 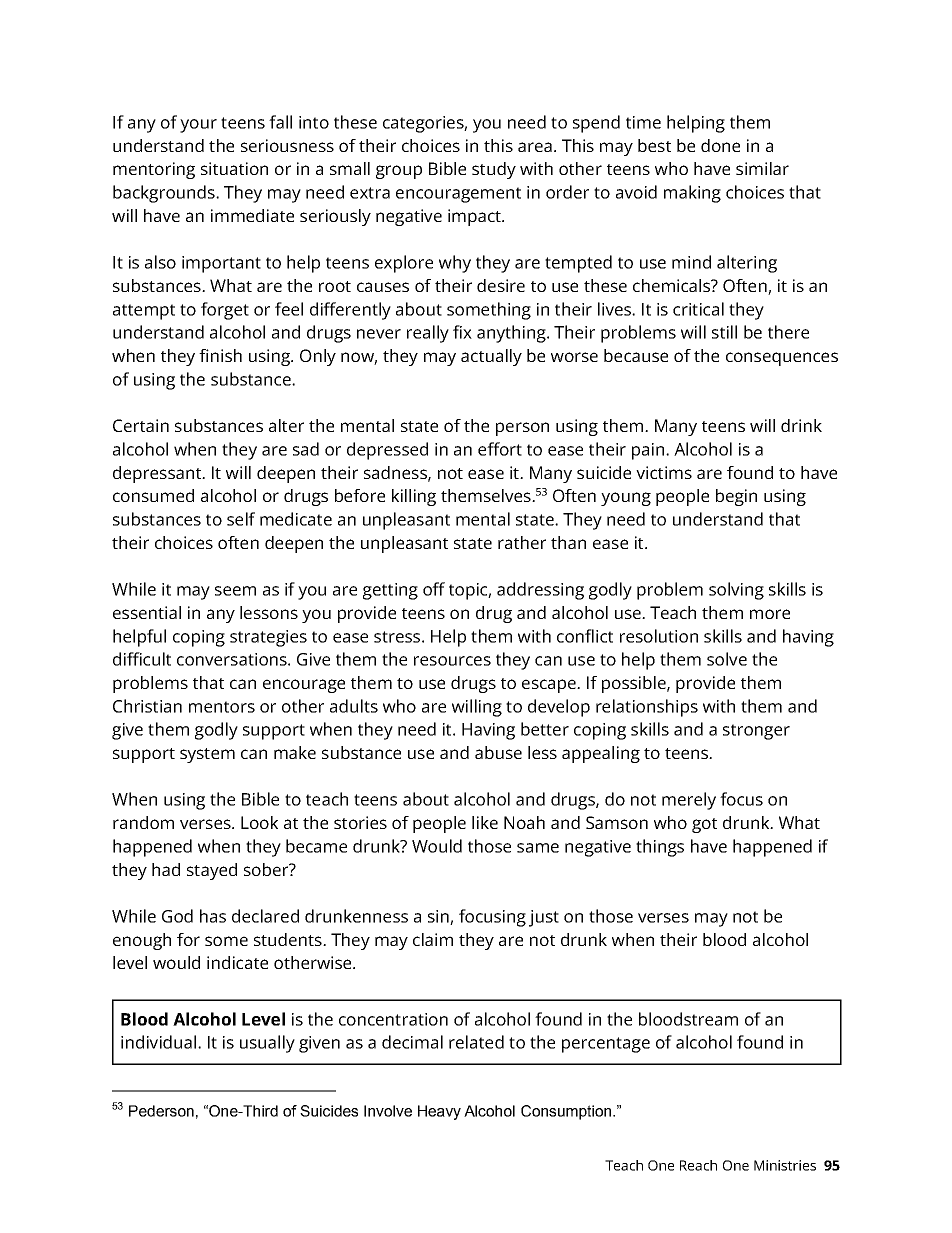 I want to click on resources, so click(x=452, y=661).
